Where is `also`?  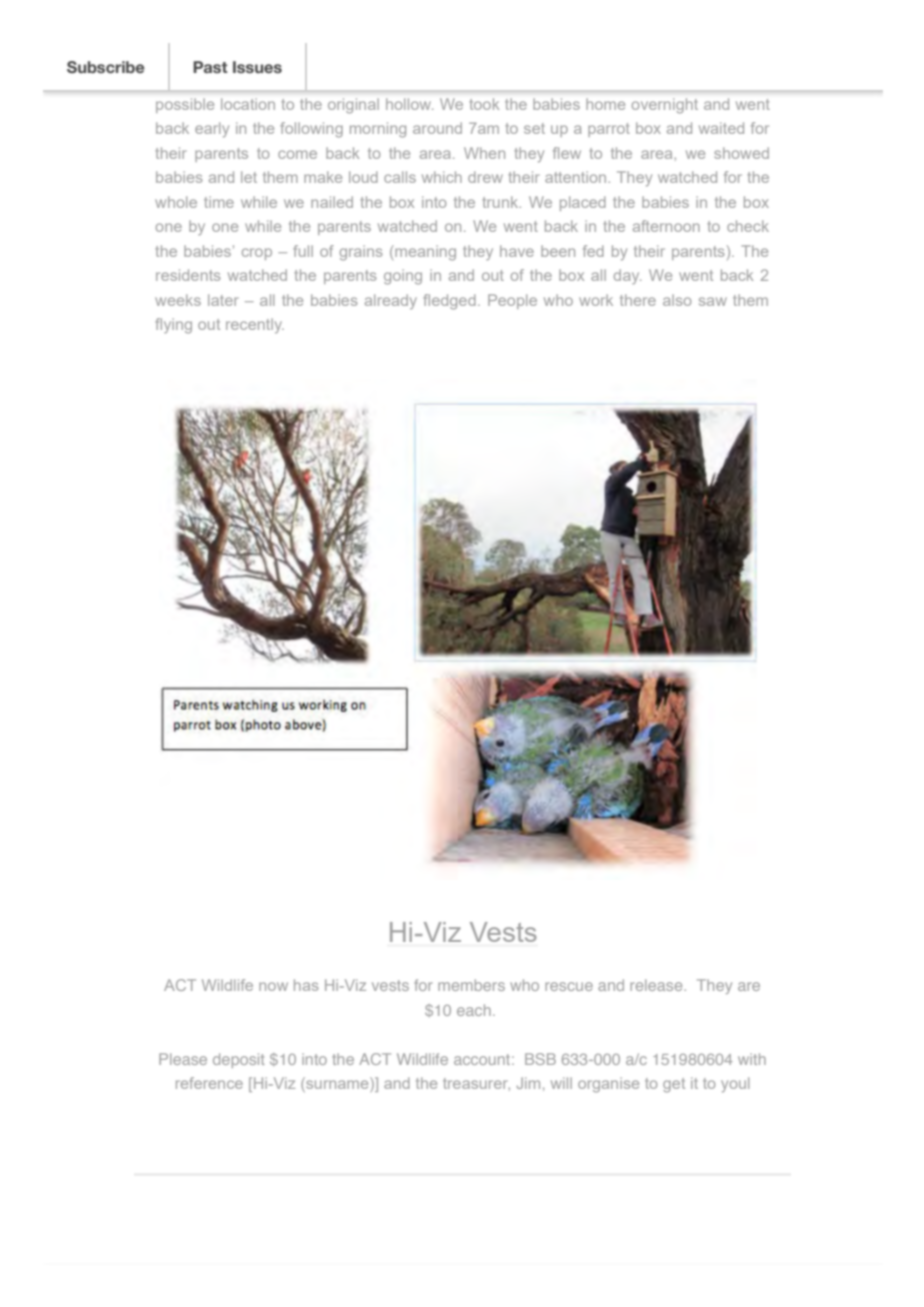
also is located at coordinates (677, 300).
